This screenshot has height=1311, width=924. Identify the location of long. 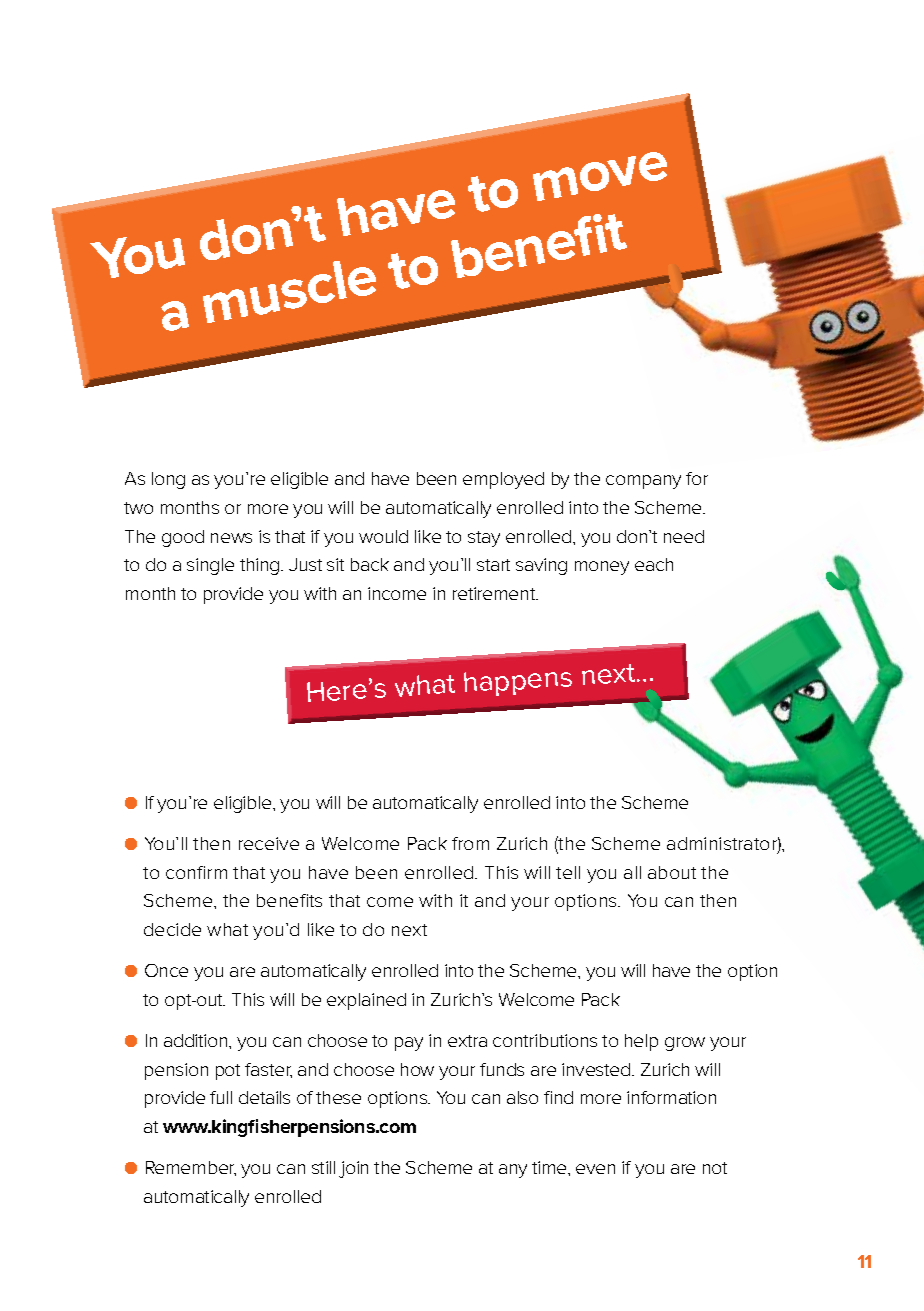
(168, 480).
